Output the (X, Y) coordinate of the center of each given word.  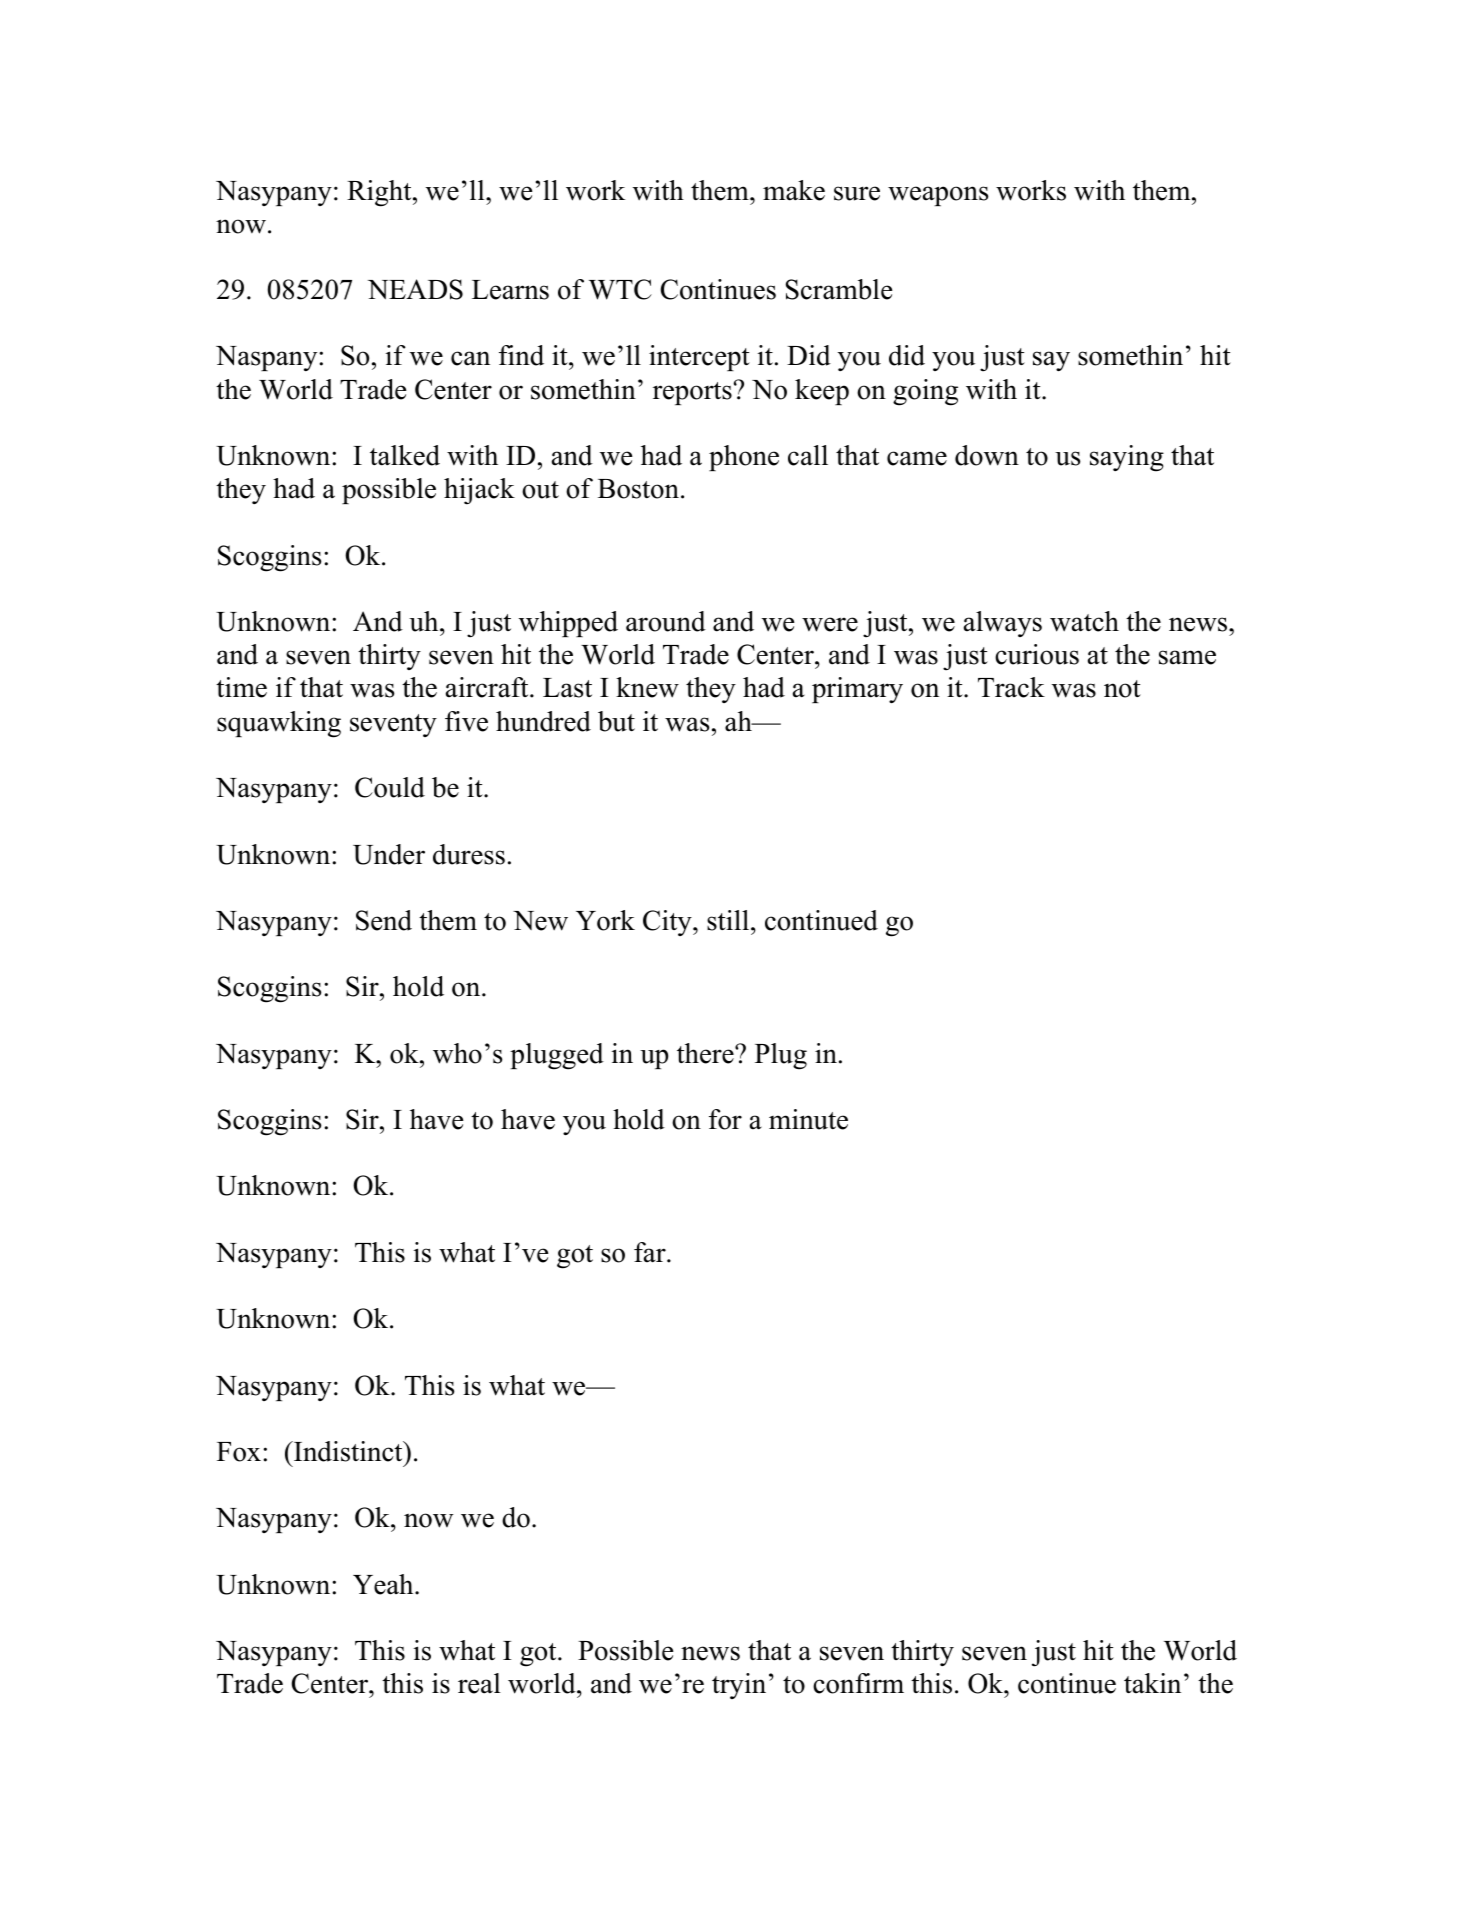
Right (380, 193)
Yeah (384, 1584)
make (794, 190)
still (728, 920)
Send (384, 920)
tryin (739, 1686)
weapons (938, 196)
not (1122, 689)
